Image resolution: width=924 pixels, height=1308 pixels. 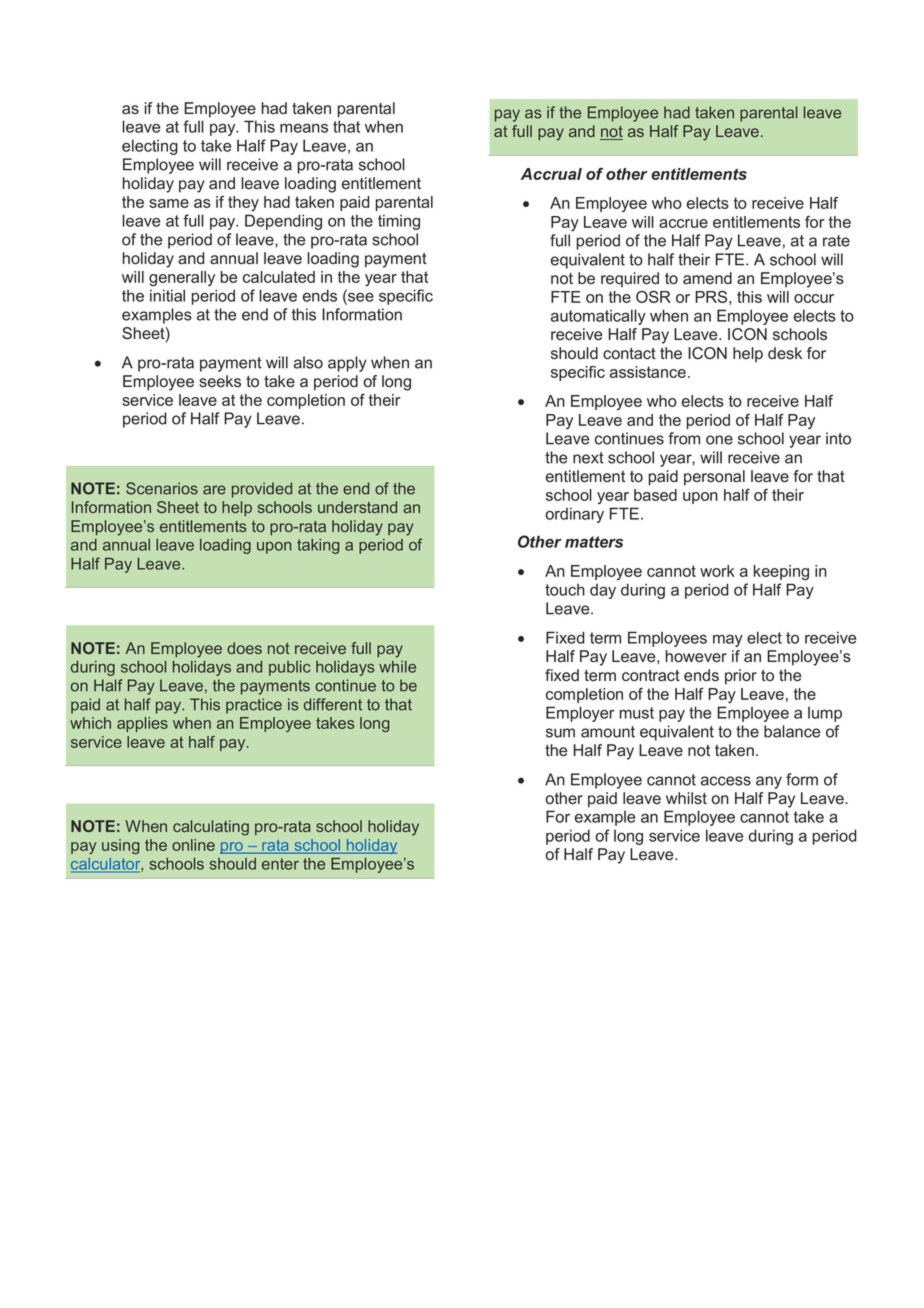 What do you see at coordinates (220, 381) in the image?
I see `seeks` at bounding box center [220, 381].
